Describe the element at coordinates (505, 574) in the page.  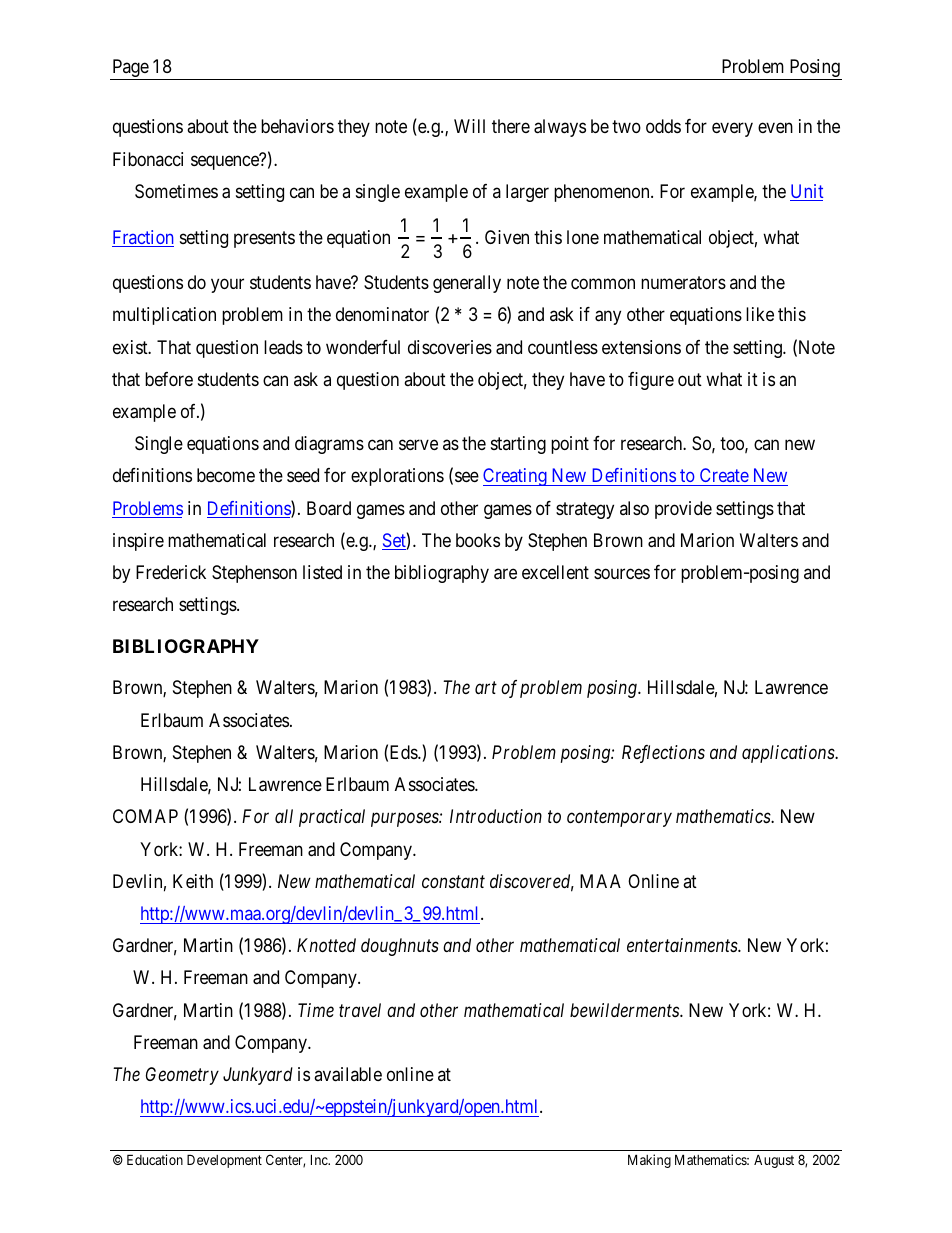
I see `are` at that location.
